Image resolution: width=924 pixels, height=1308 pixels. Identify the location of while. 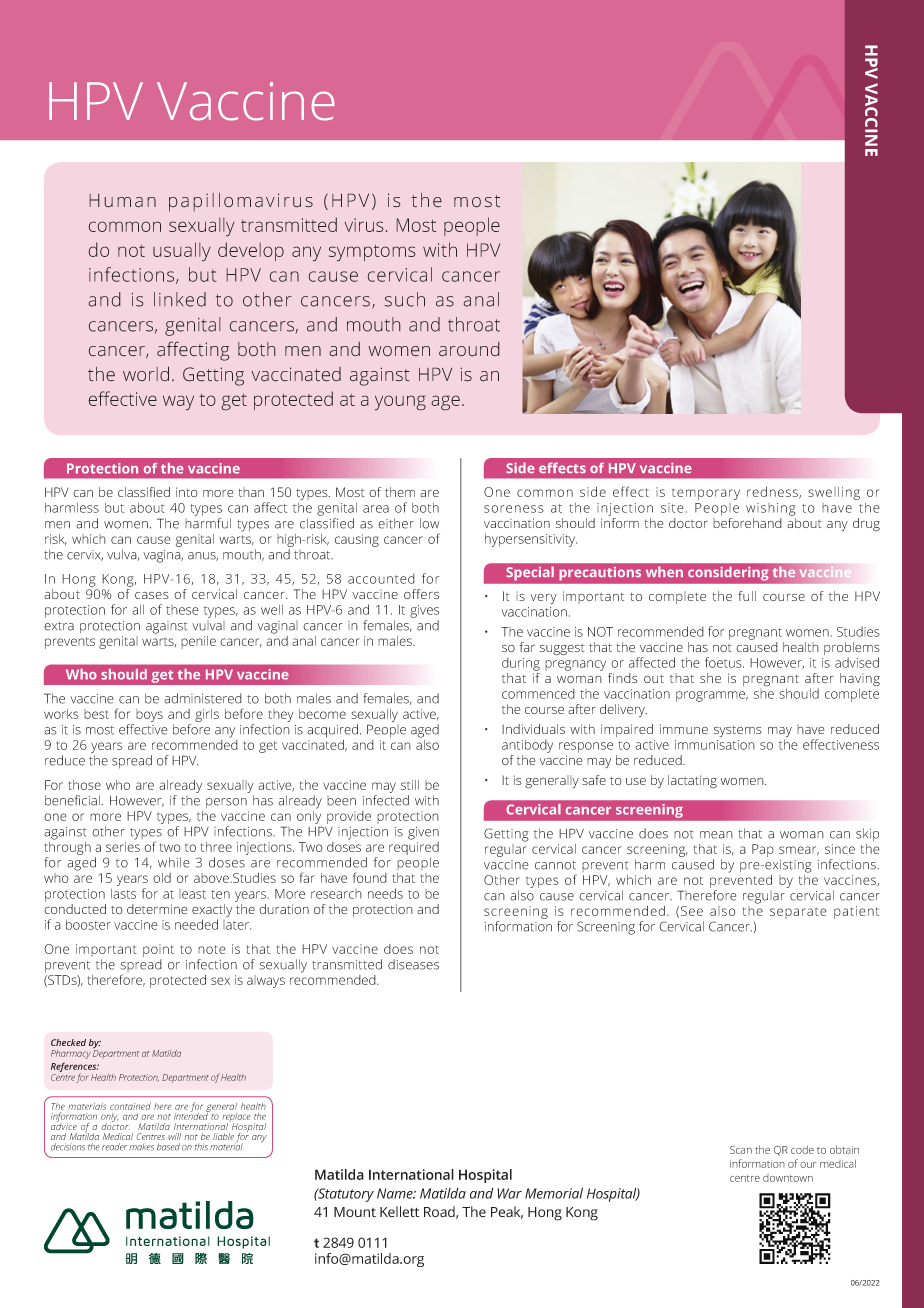
(173, 862).
